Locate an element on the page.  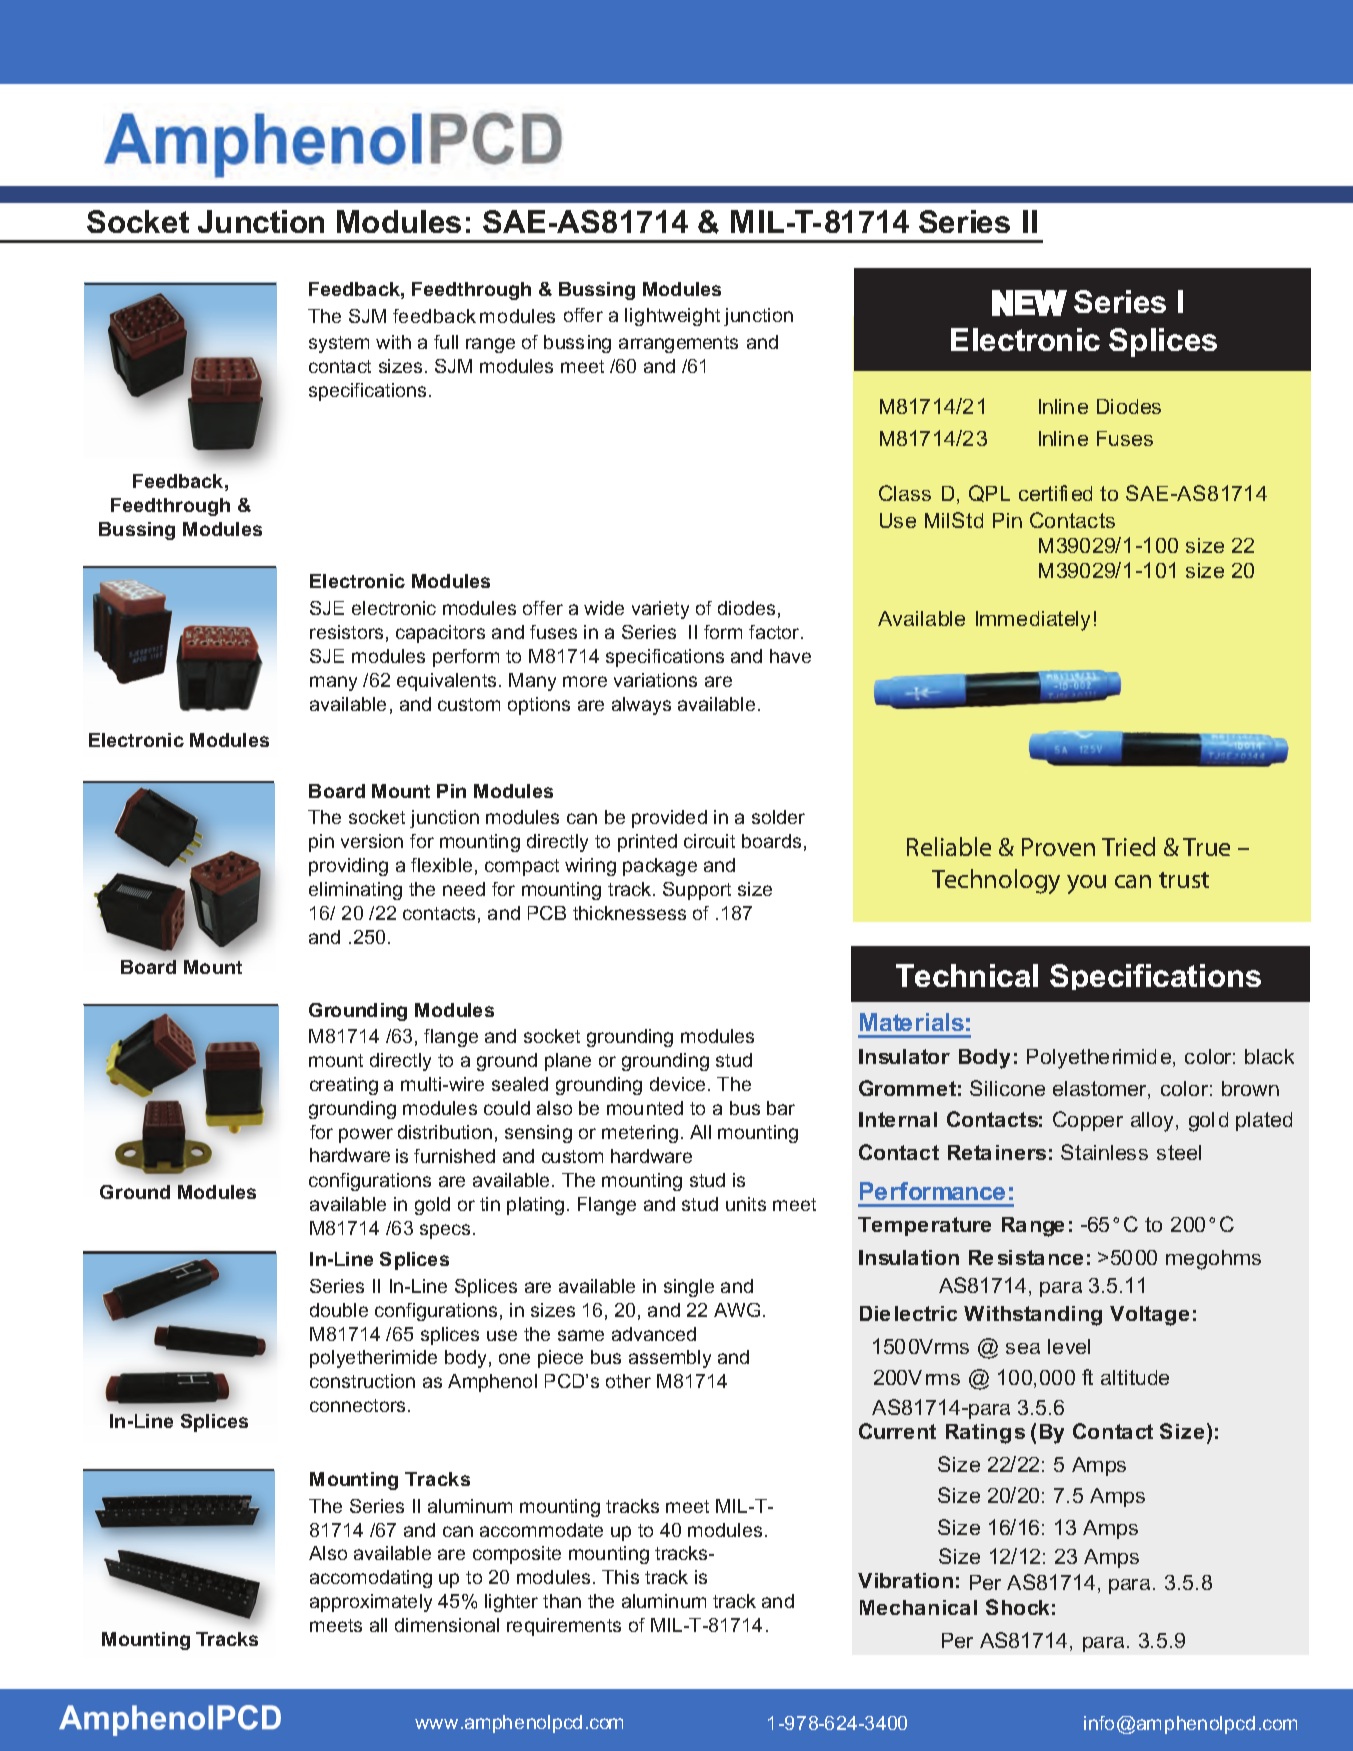
trust is located at coordinates (1184, 880).
